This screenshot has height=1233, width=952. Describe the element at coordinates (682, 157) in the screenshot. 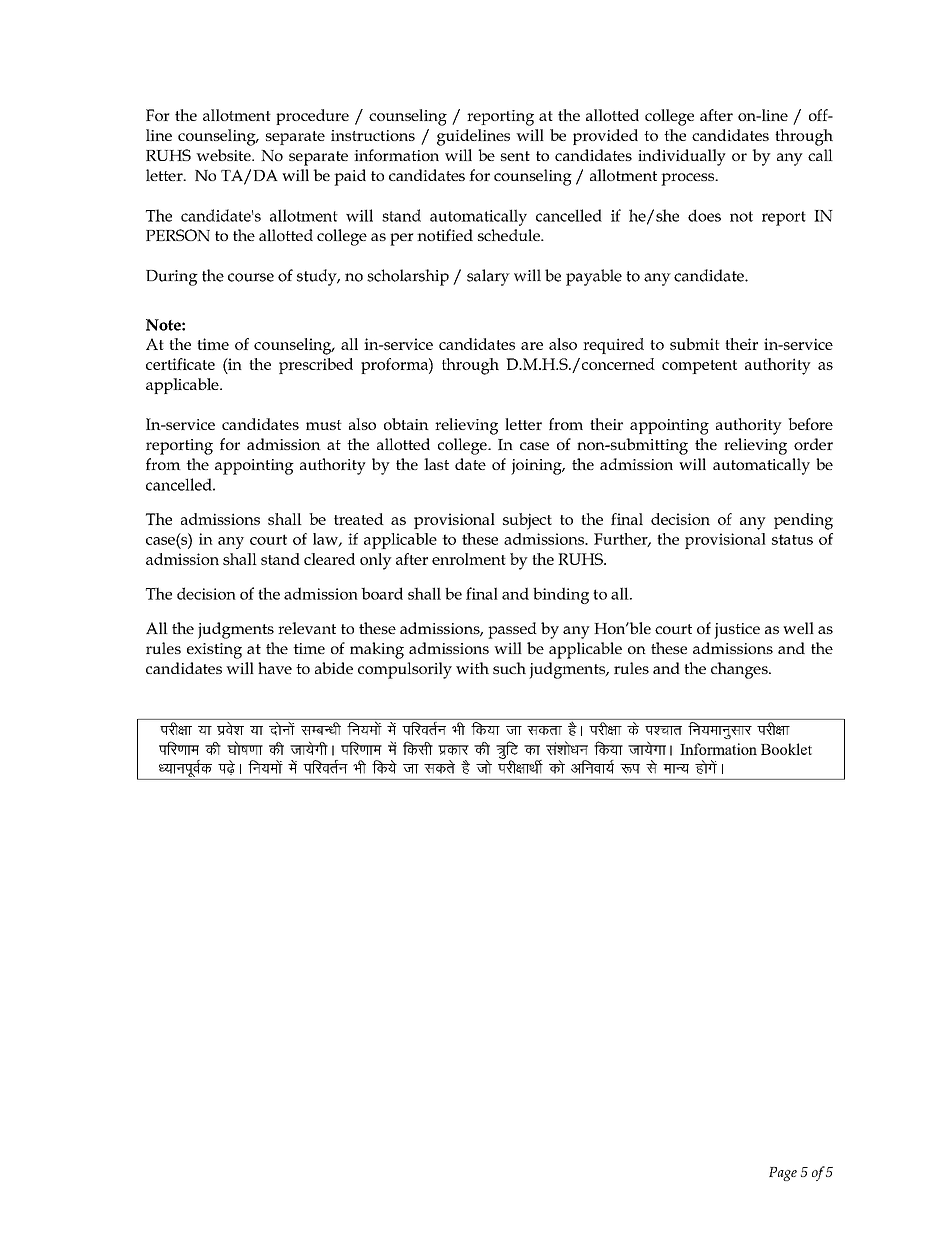

I see `individually` at that location.
